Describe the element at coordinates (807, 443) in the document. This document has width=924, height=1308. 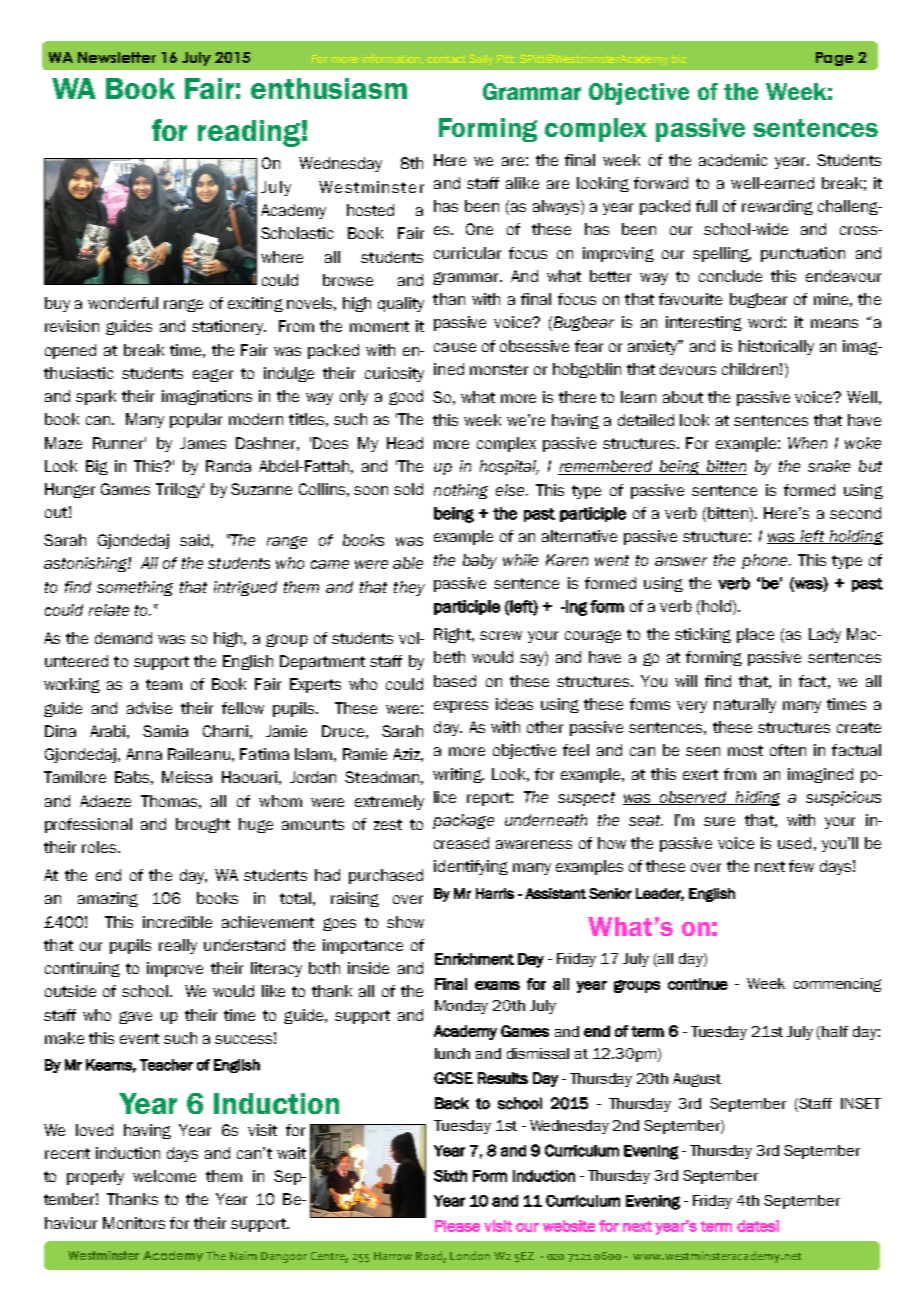
I see `When` at that location.
